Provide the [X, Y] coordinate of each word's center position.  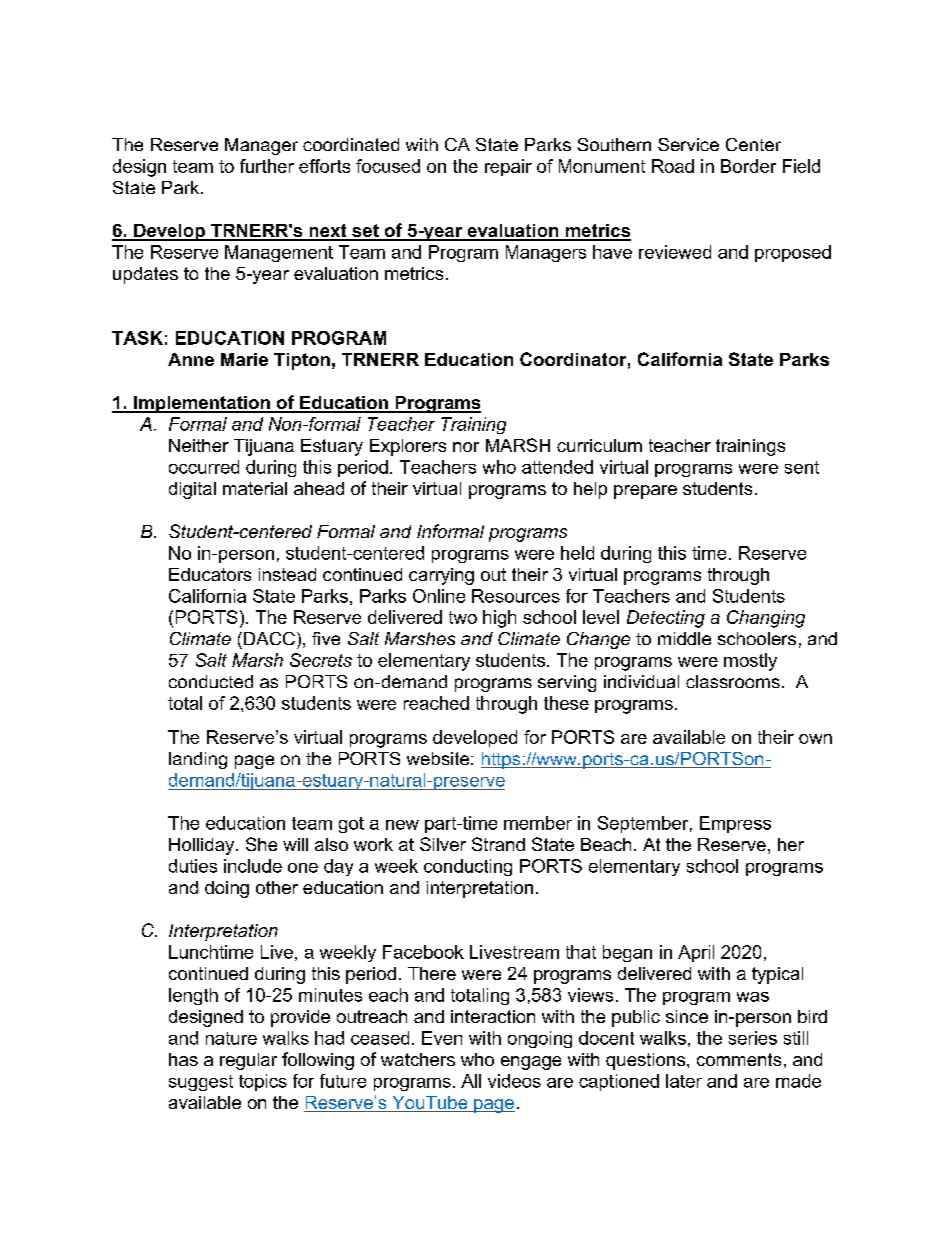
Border [748, 166]
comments [739, 1059]
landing [198, 760]
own [815, 739]
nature [231, 1038]
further [267, 166]
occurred [204, 467]
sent [802, 467]
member [538, 823]
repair [508, 167]
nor [466, 447]
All [471, 1081]
